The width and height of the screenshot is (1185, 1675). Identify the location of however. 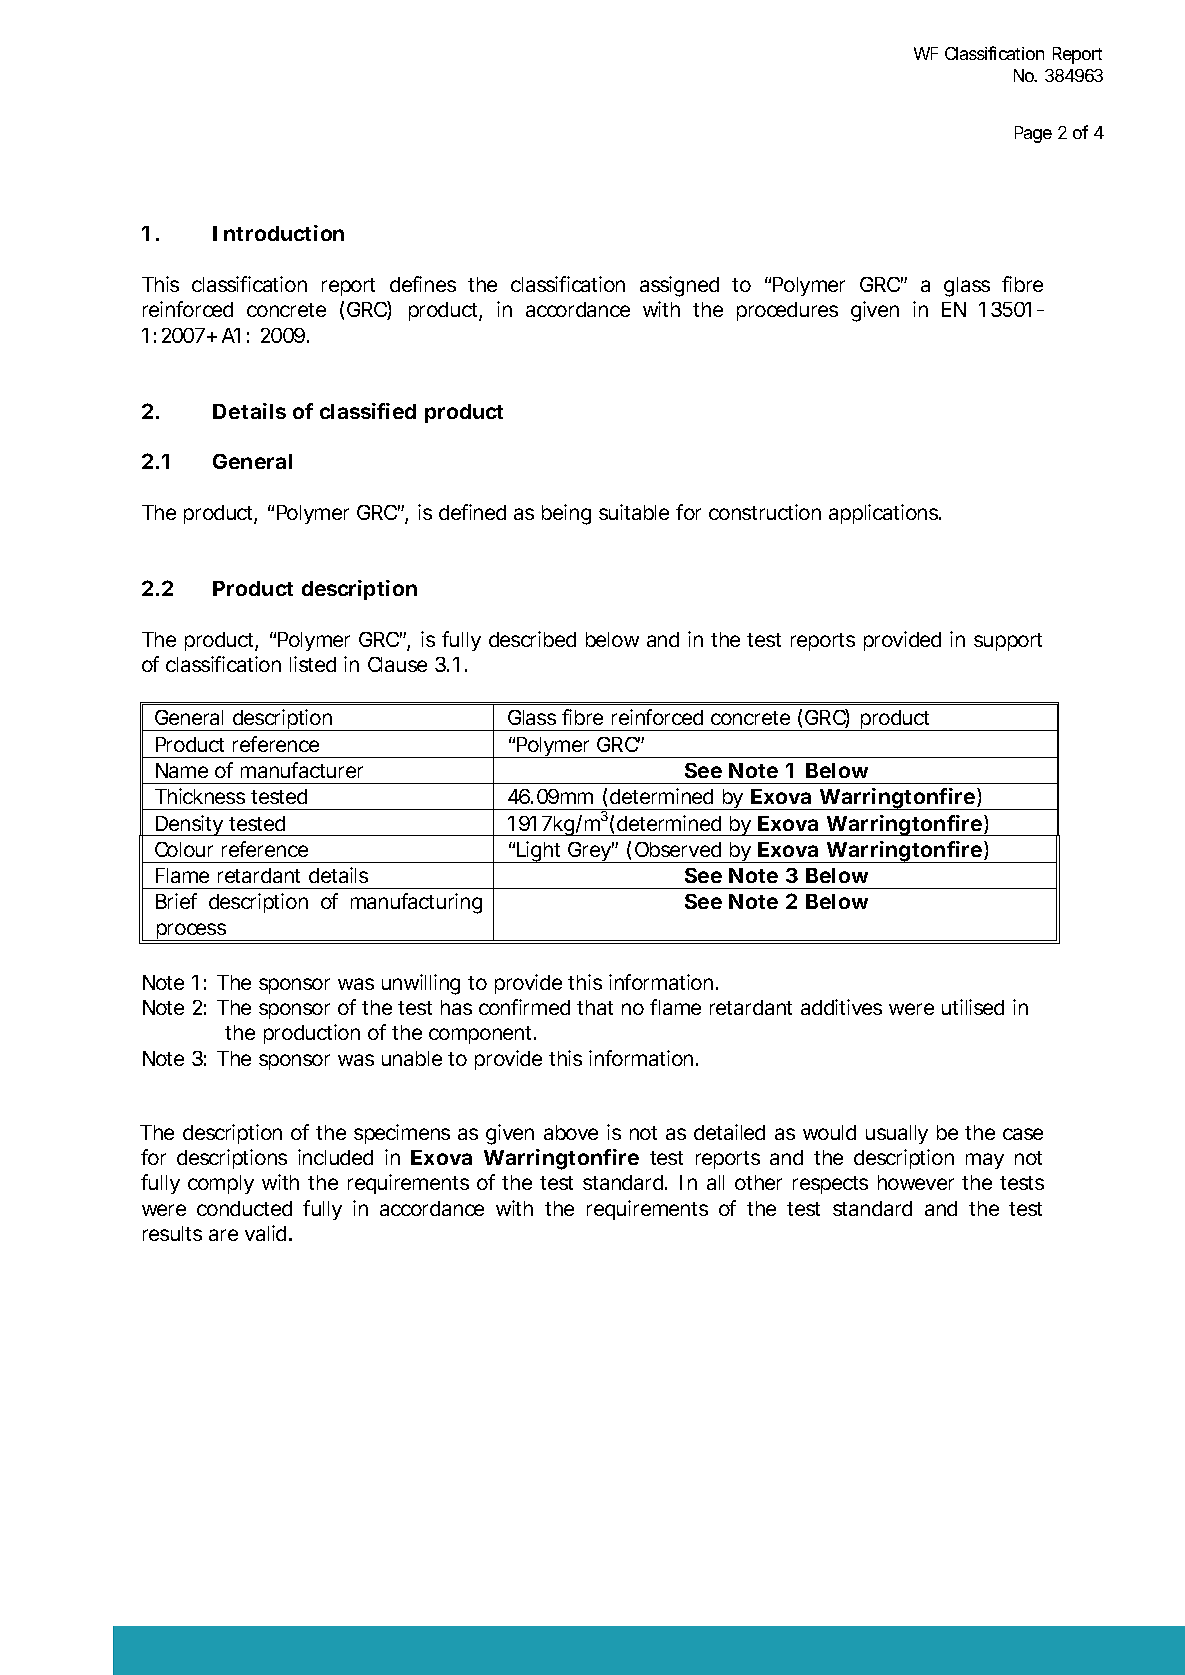
(916, 1182).
